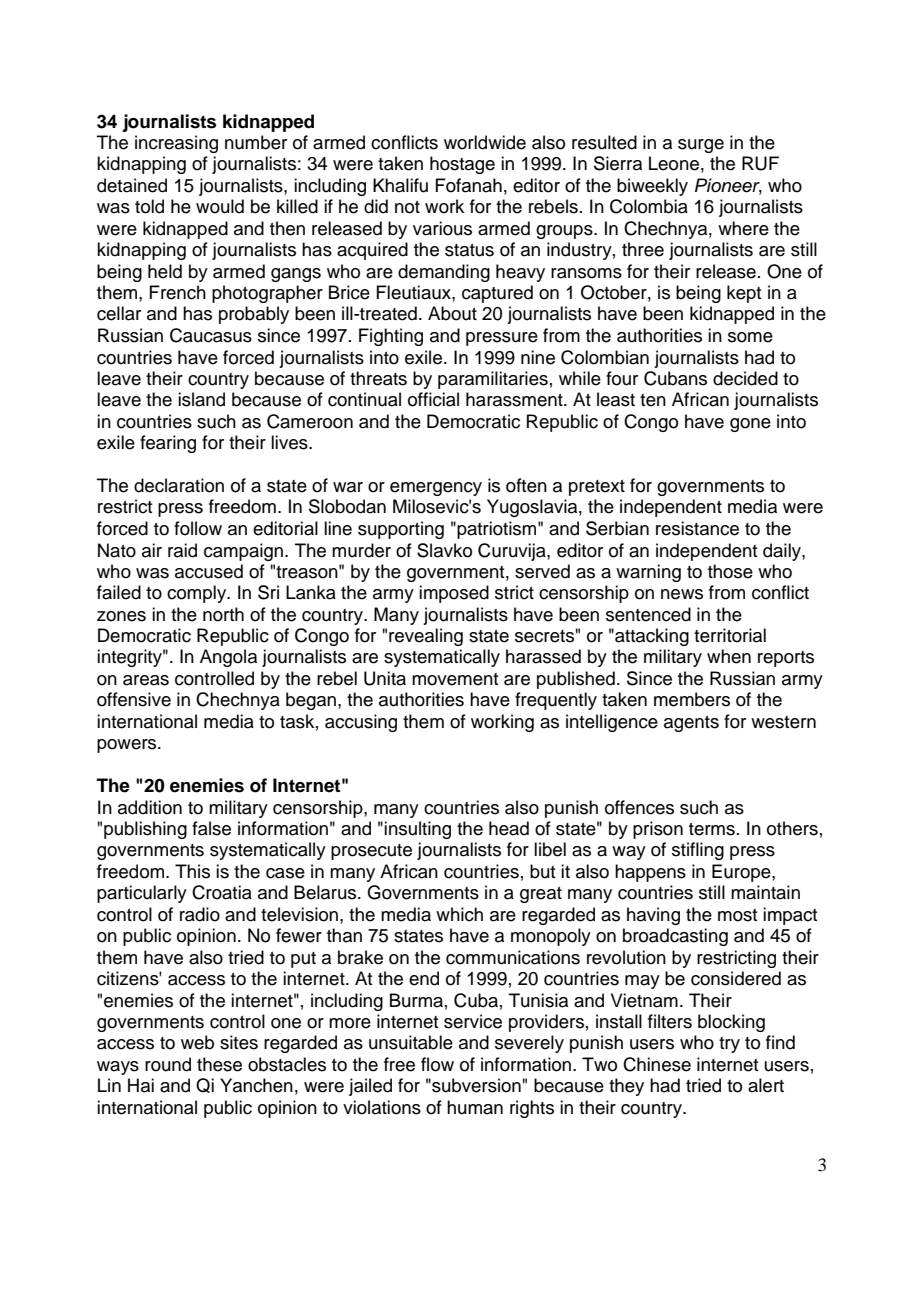 The height and width of the document is (1308, 924). Describe the element at coordinates (219, 1064) in the document. I see `these` at that location.
